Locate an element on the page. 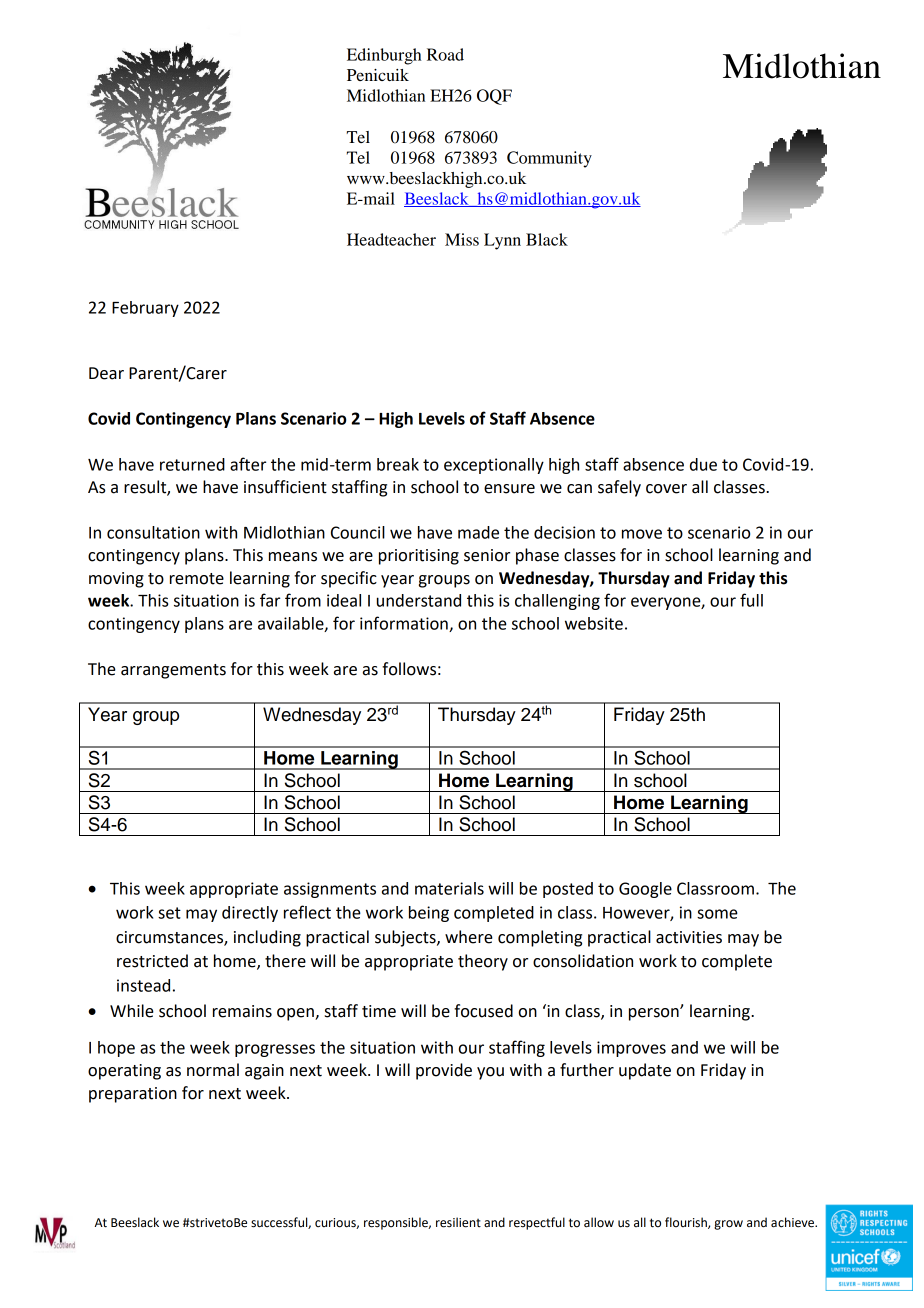  information is located at coordinates (405, 624).
